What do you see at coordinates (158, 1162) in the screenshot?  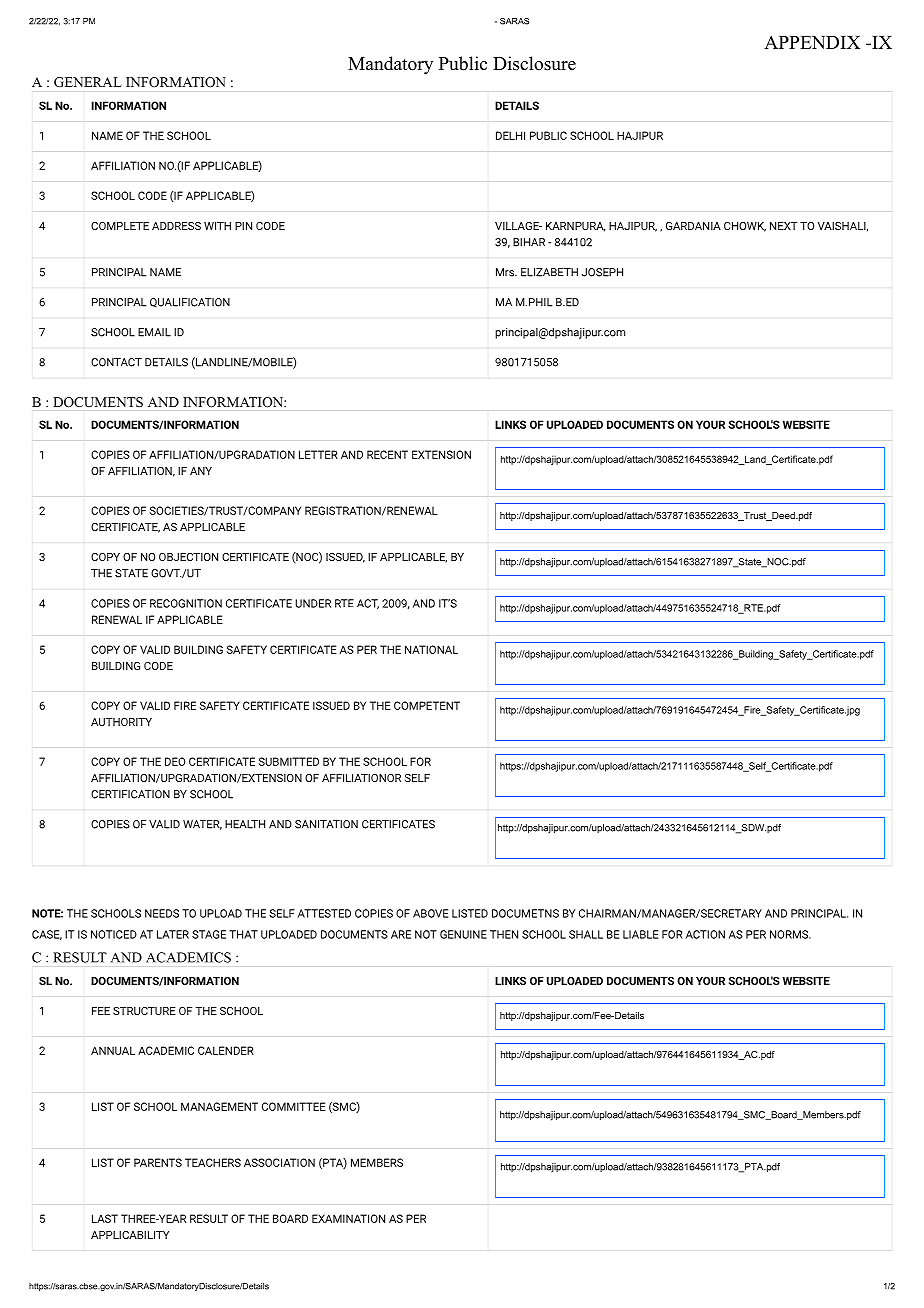 I see `PARENTS` at bounding box center [158, 1162].
